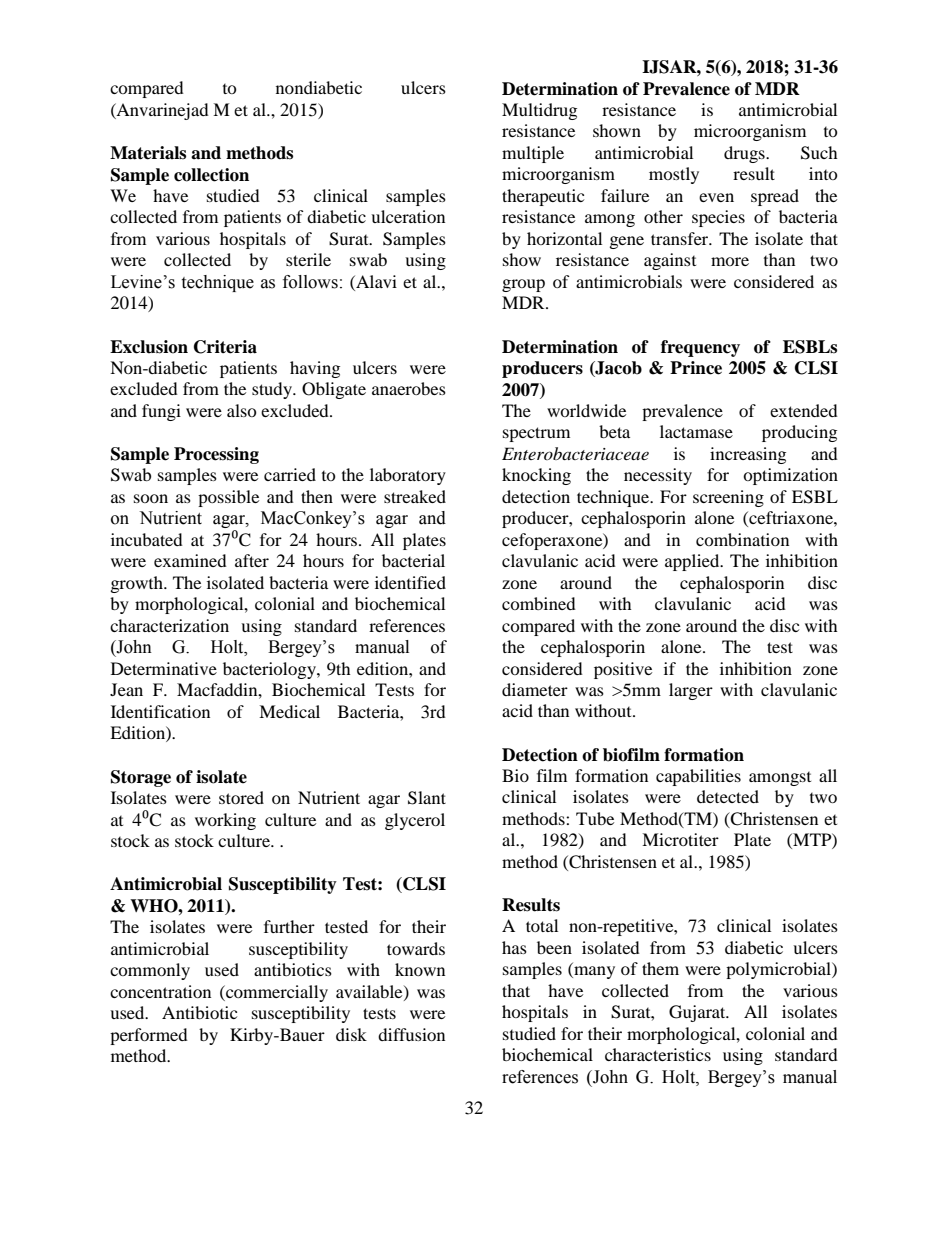 Image resolution: width=952 pixels, height=1233 pixels. I want to click on Identification, so click(160, 711).
